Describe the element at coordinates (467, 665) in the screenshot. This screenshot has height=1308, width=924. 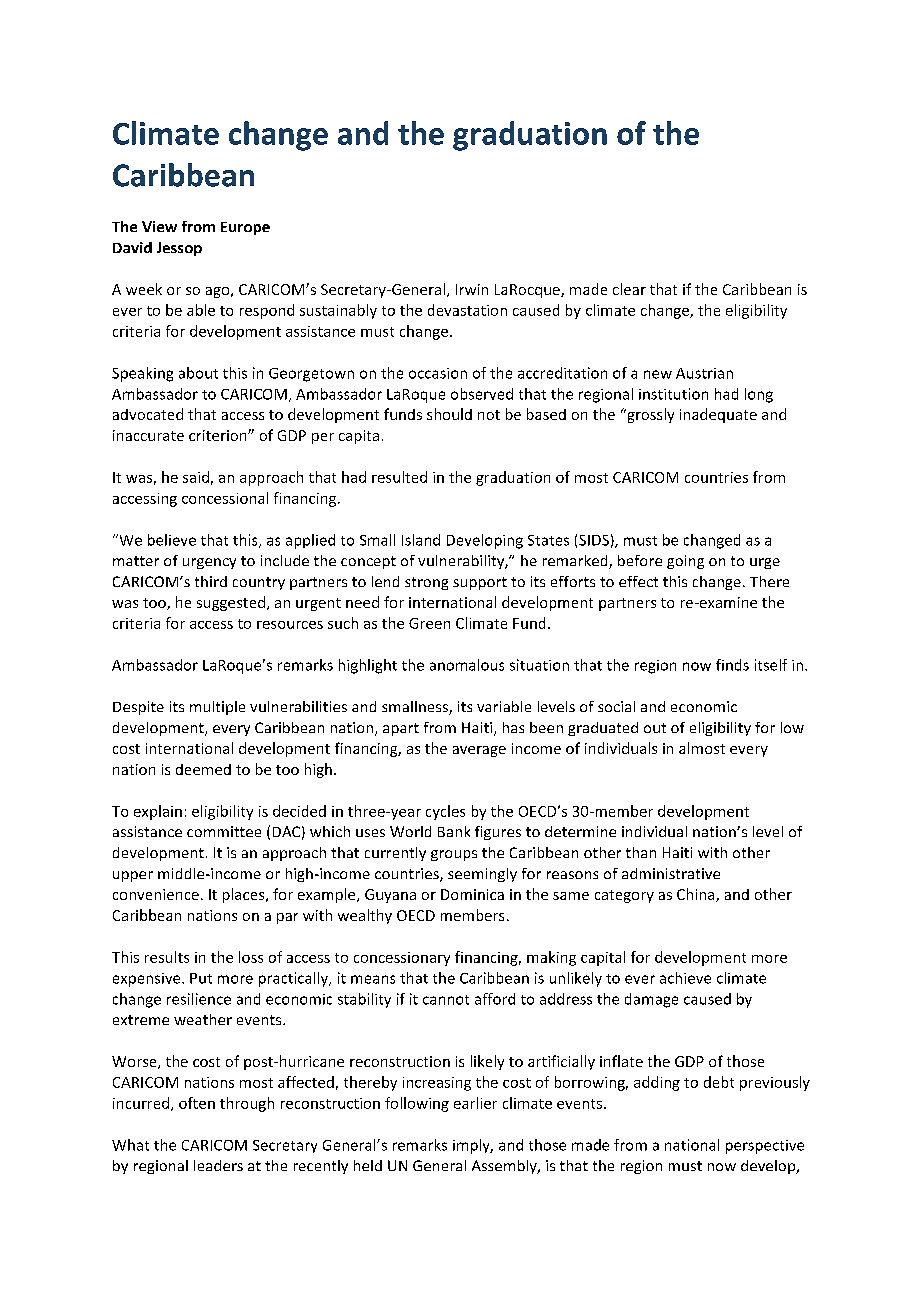
I see `anomalous` at that location.
